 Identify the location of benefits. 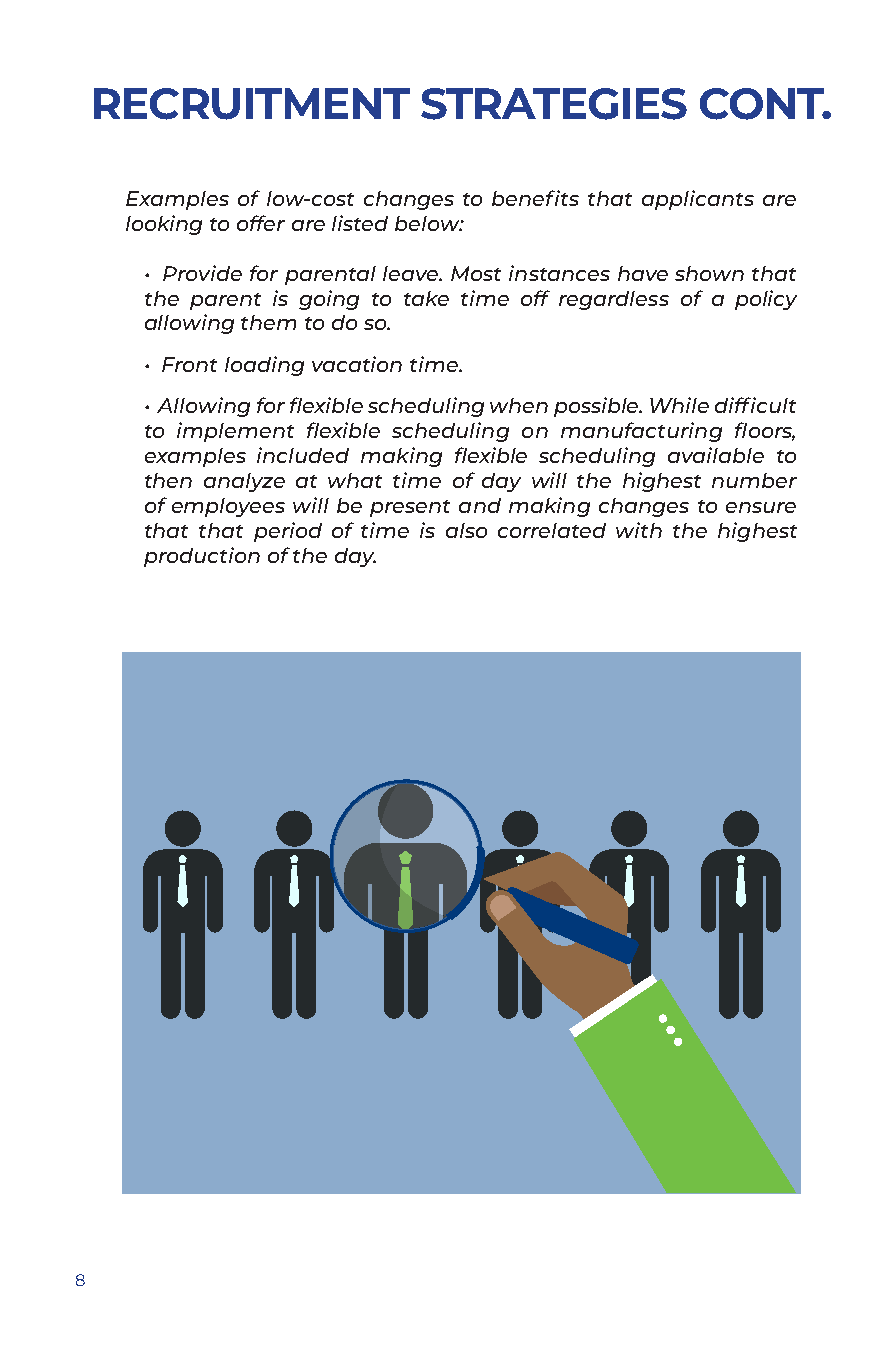
(535, 198).
